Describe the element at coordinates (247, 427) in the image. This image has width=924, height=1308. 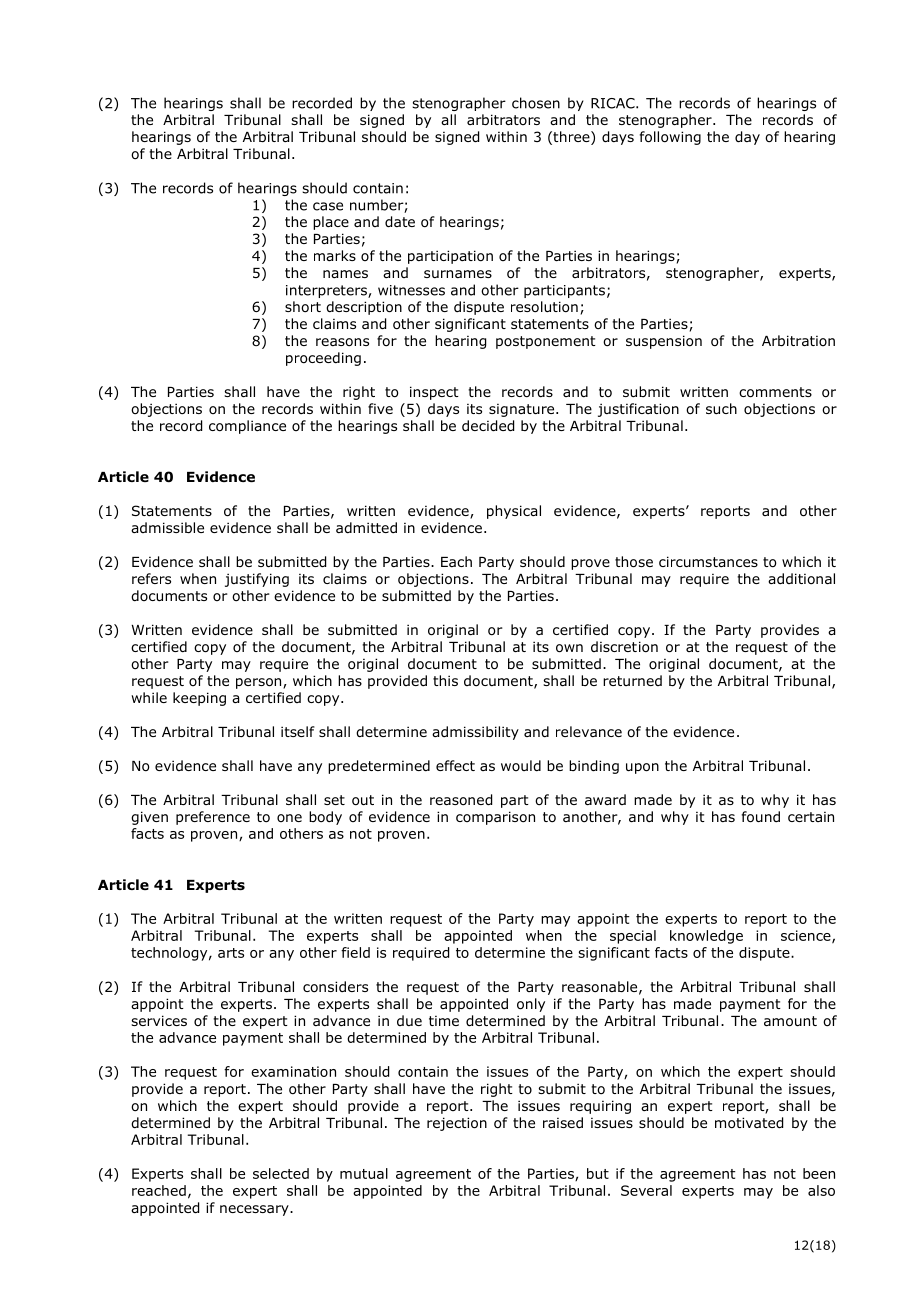
I see `compliance` at that location.
